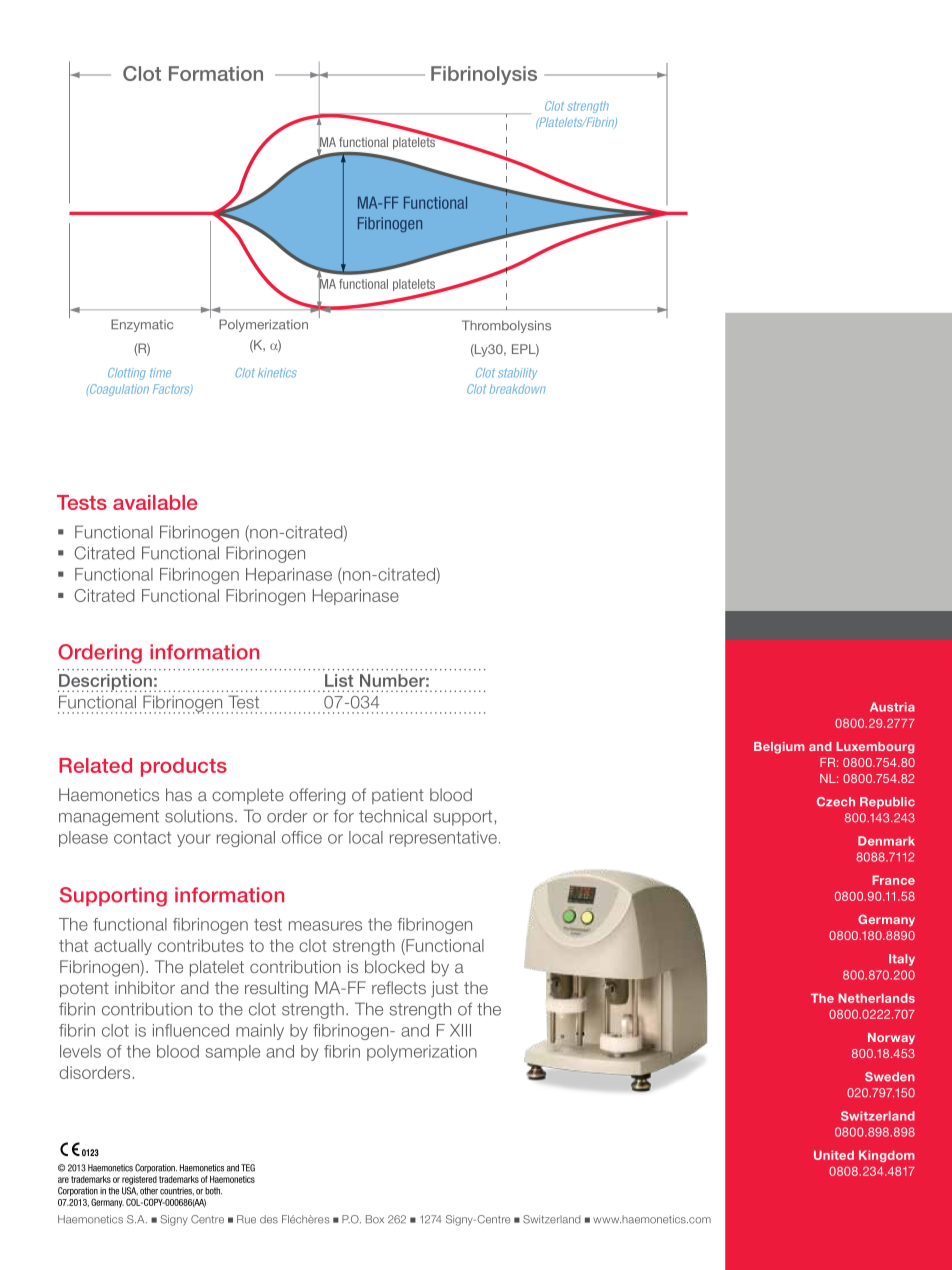  I want to click on other, so click(149, 1191).
